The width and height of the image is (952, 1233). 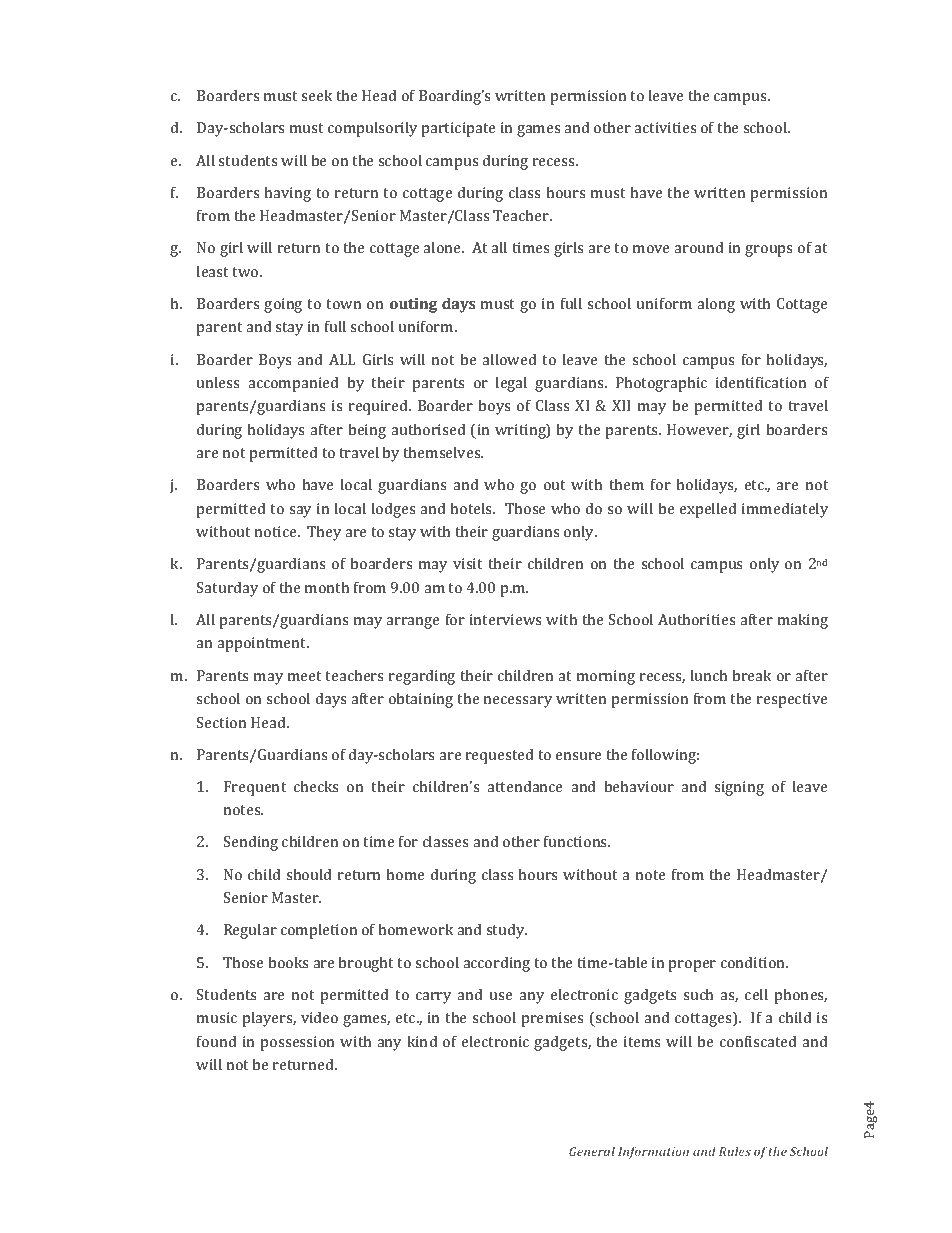 I want to click on appointment, so click(x=263, y=644).
